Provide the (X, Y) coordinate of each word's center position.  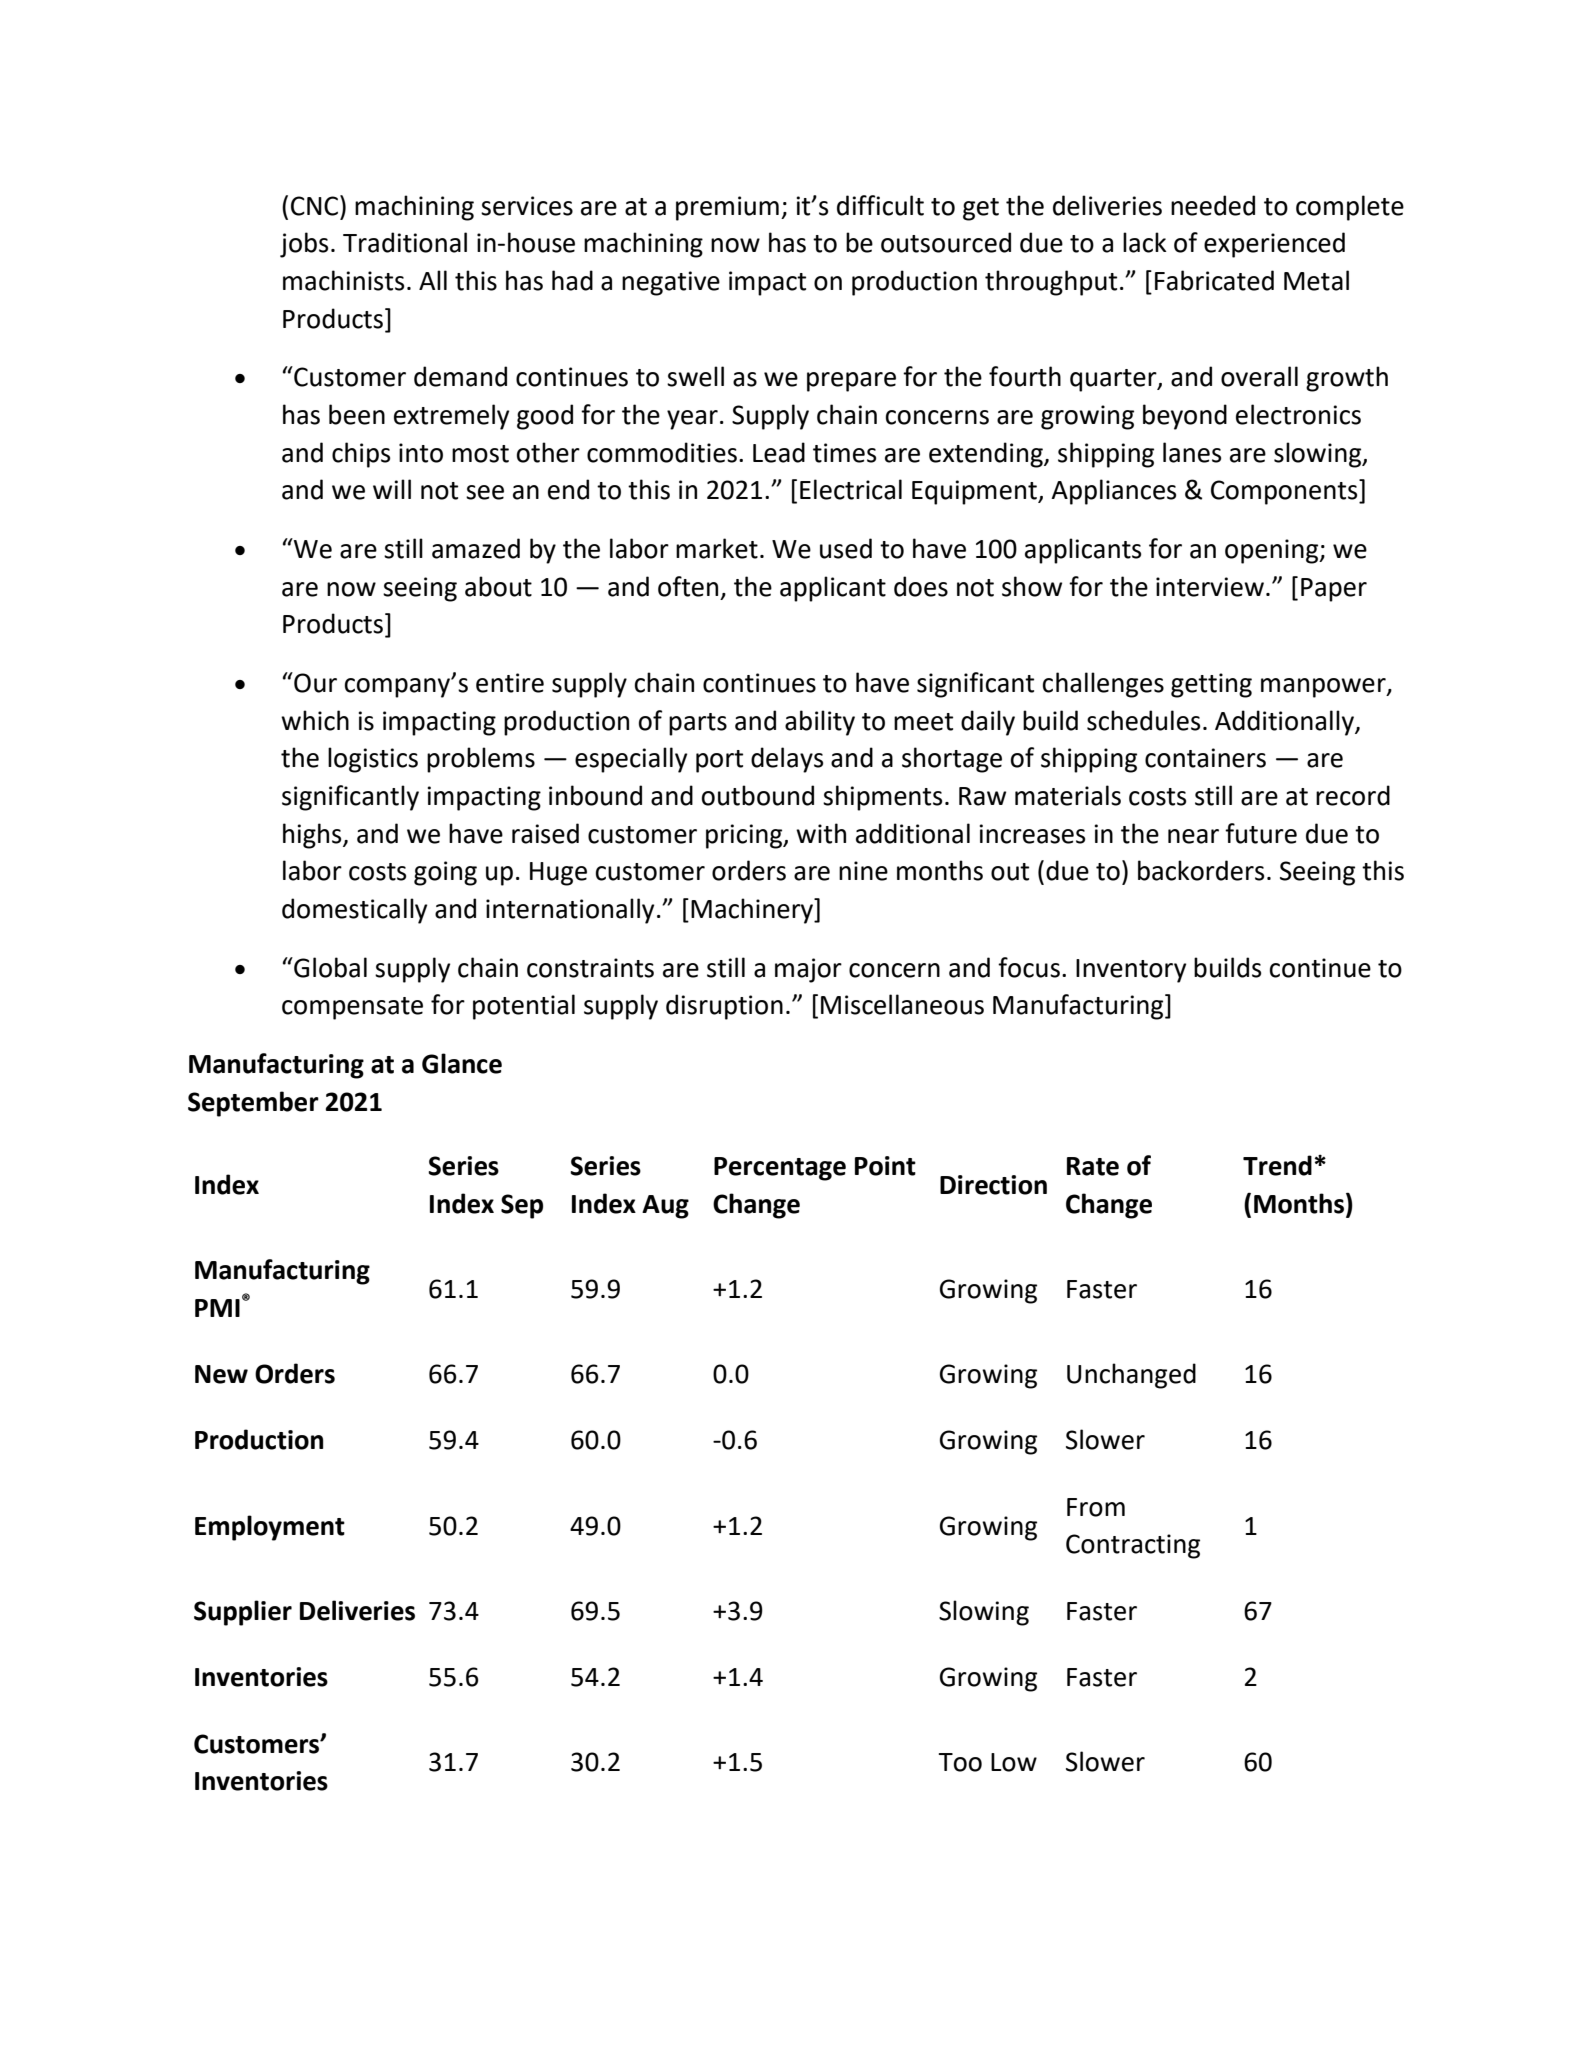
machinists (343, 280)
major (808, 970)
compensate (352, 1008)
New (221, 1374)
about (498, 586)
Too (960, 1762)
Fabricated (1214, 280)
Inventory (1131, 971)
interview (1210, 587)
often (688, 586)
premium (727, 208)
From (1096, 1507)
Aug (665, 1207)
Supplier (243, 1613)
